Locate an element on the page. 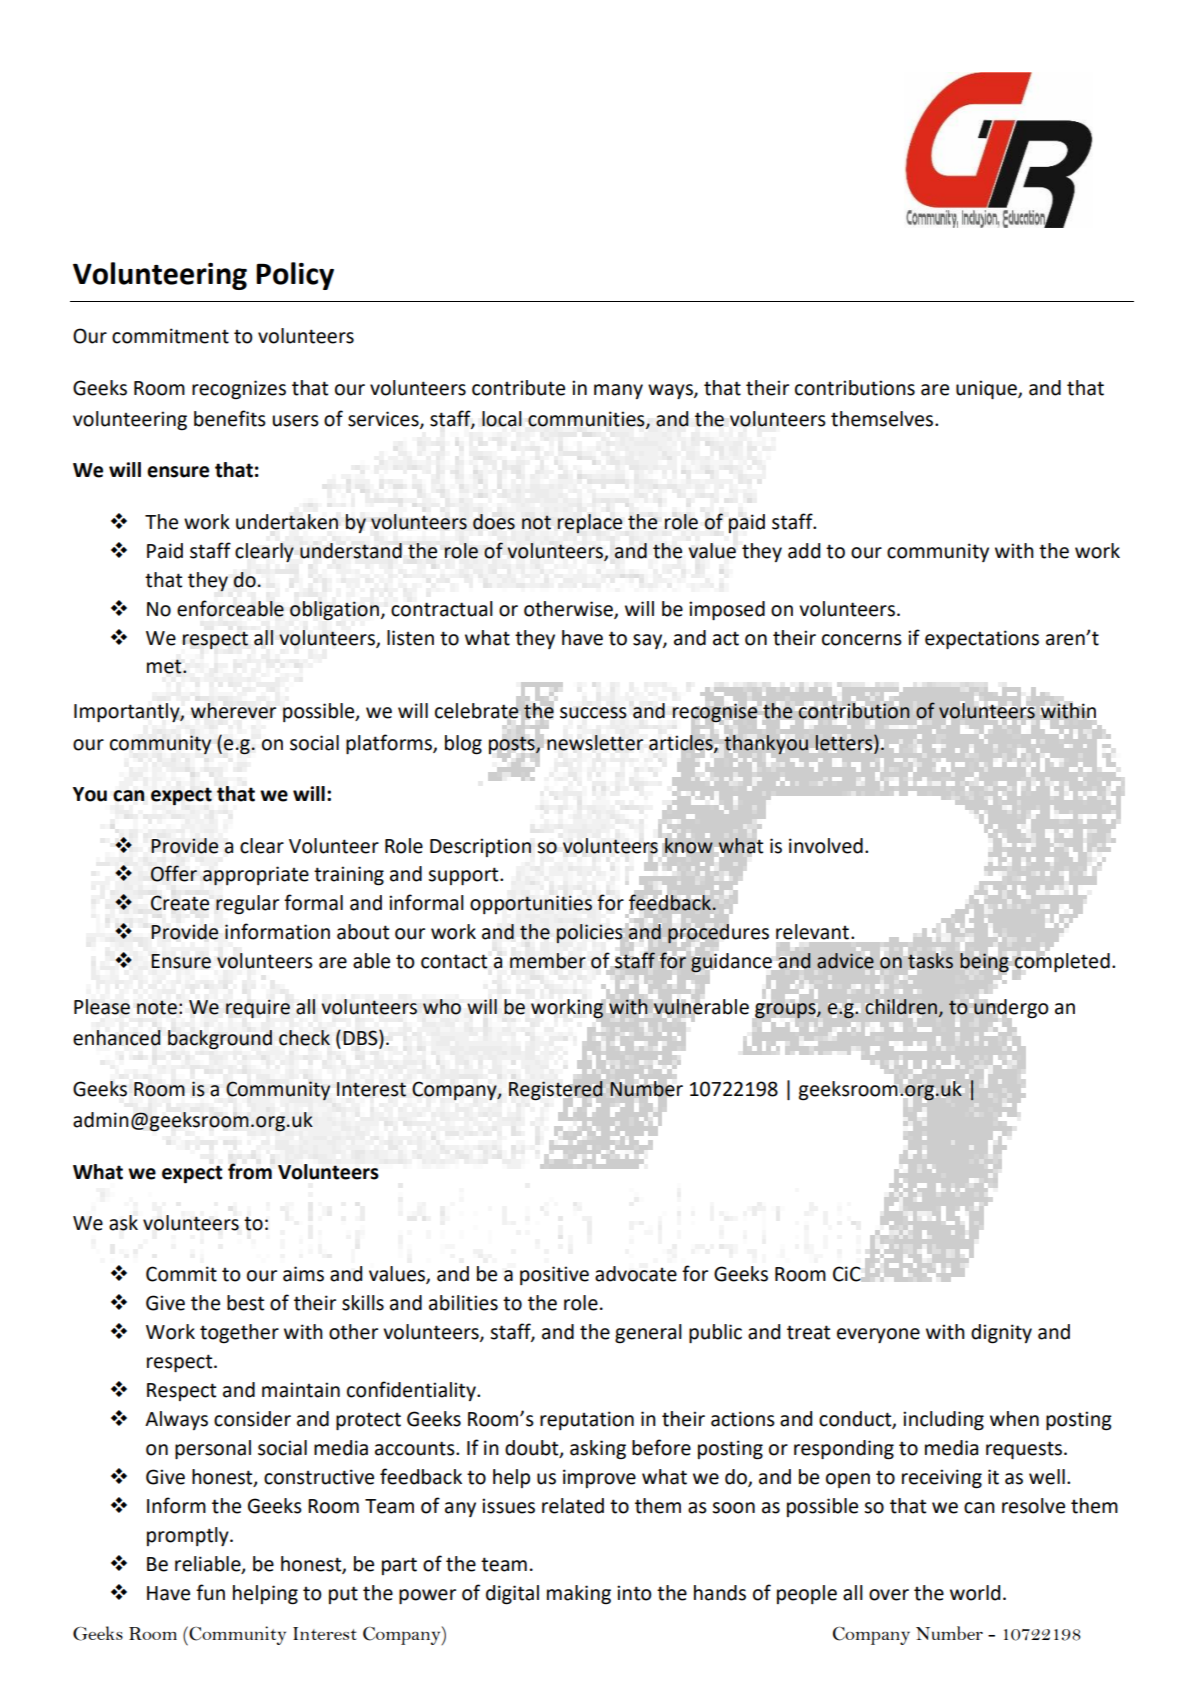  promptly is located at coordinates (189, 1536).
